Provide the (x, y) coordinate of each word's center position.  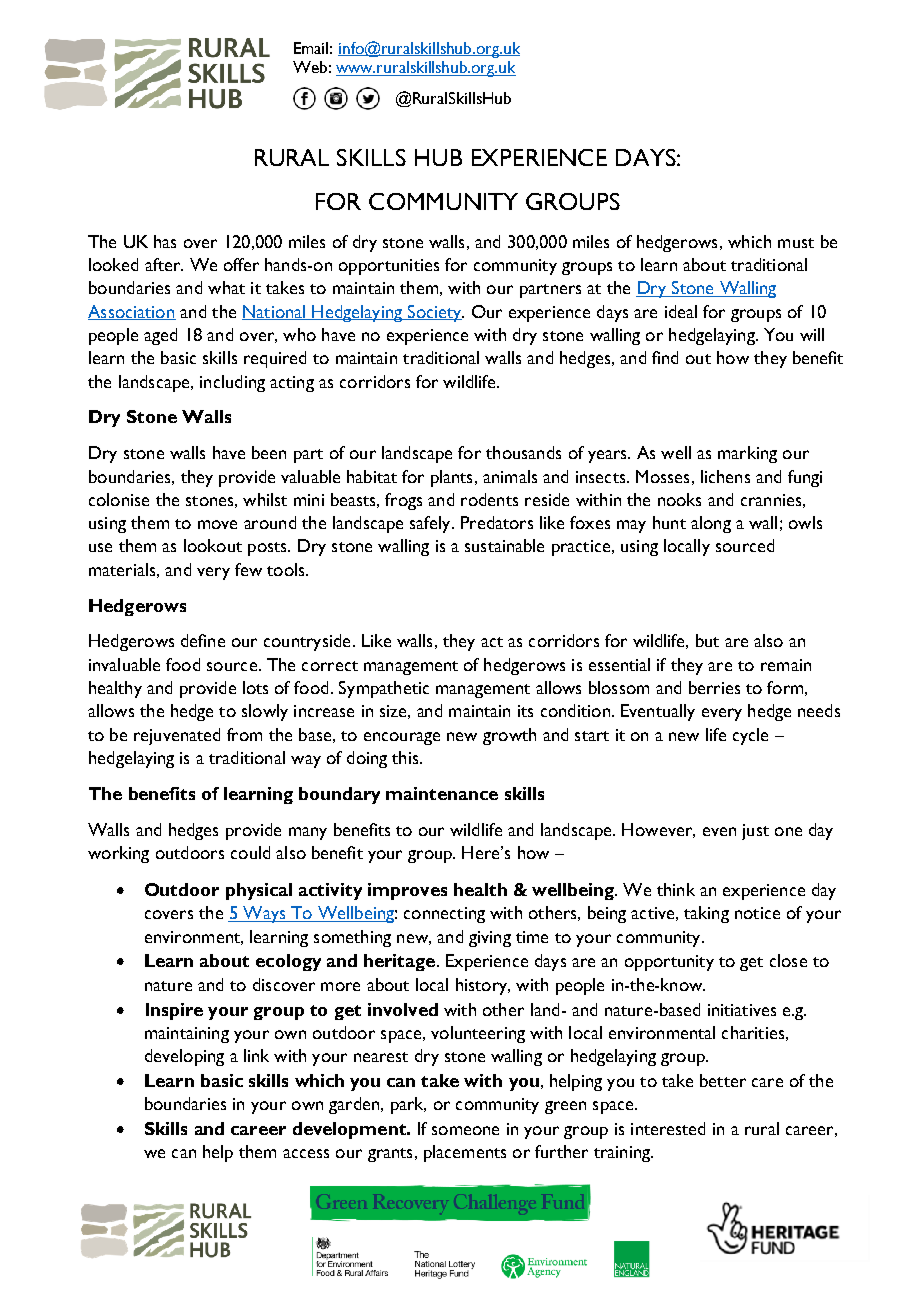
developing (184, 1057)
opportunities (389, 267)
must (796, 243)
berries (714, 687)
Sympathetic (384, 689)
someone (465, 1130)
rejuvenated (177, 736)
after (164, 264)
